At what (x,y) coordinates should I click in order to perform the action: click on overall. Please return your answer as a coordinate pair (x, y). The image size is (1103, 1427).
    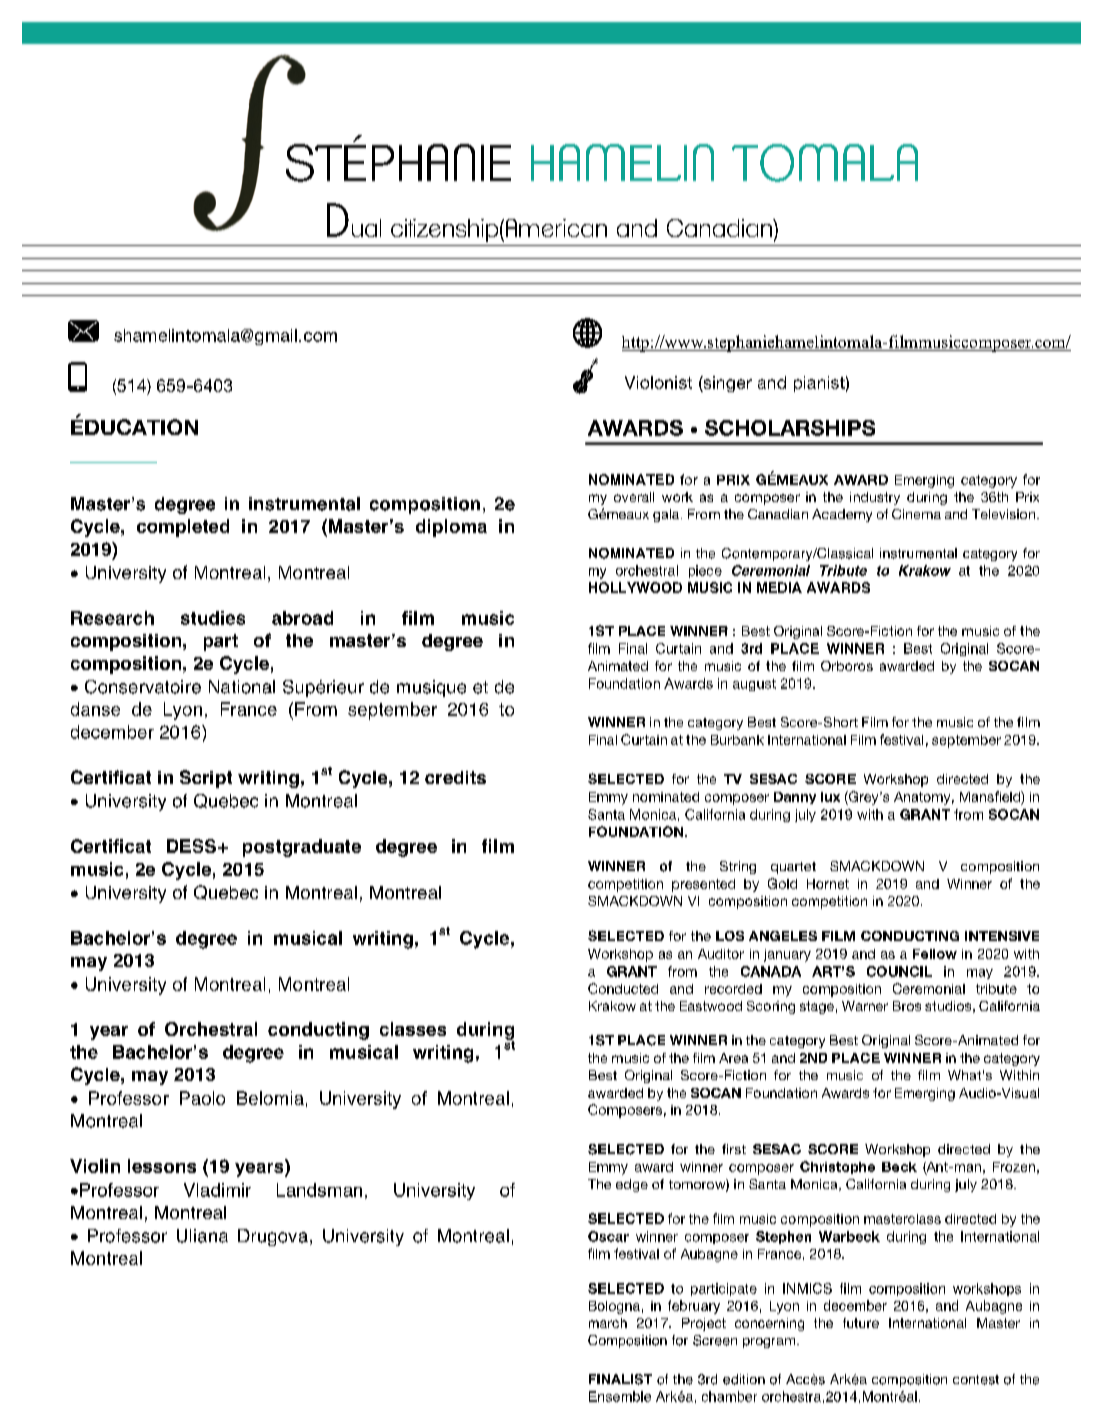
    Looking at the image, I should click on (634, 497).
